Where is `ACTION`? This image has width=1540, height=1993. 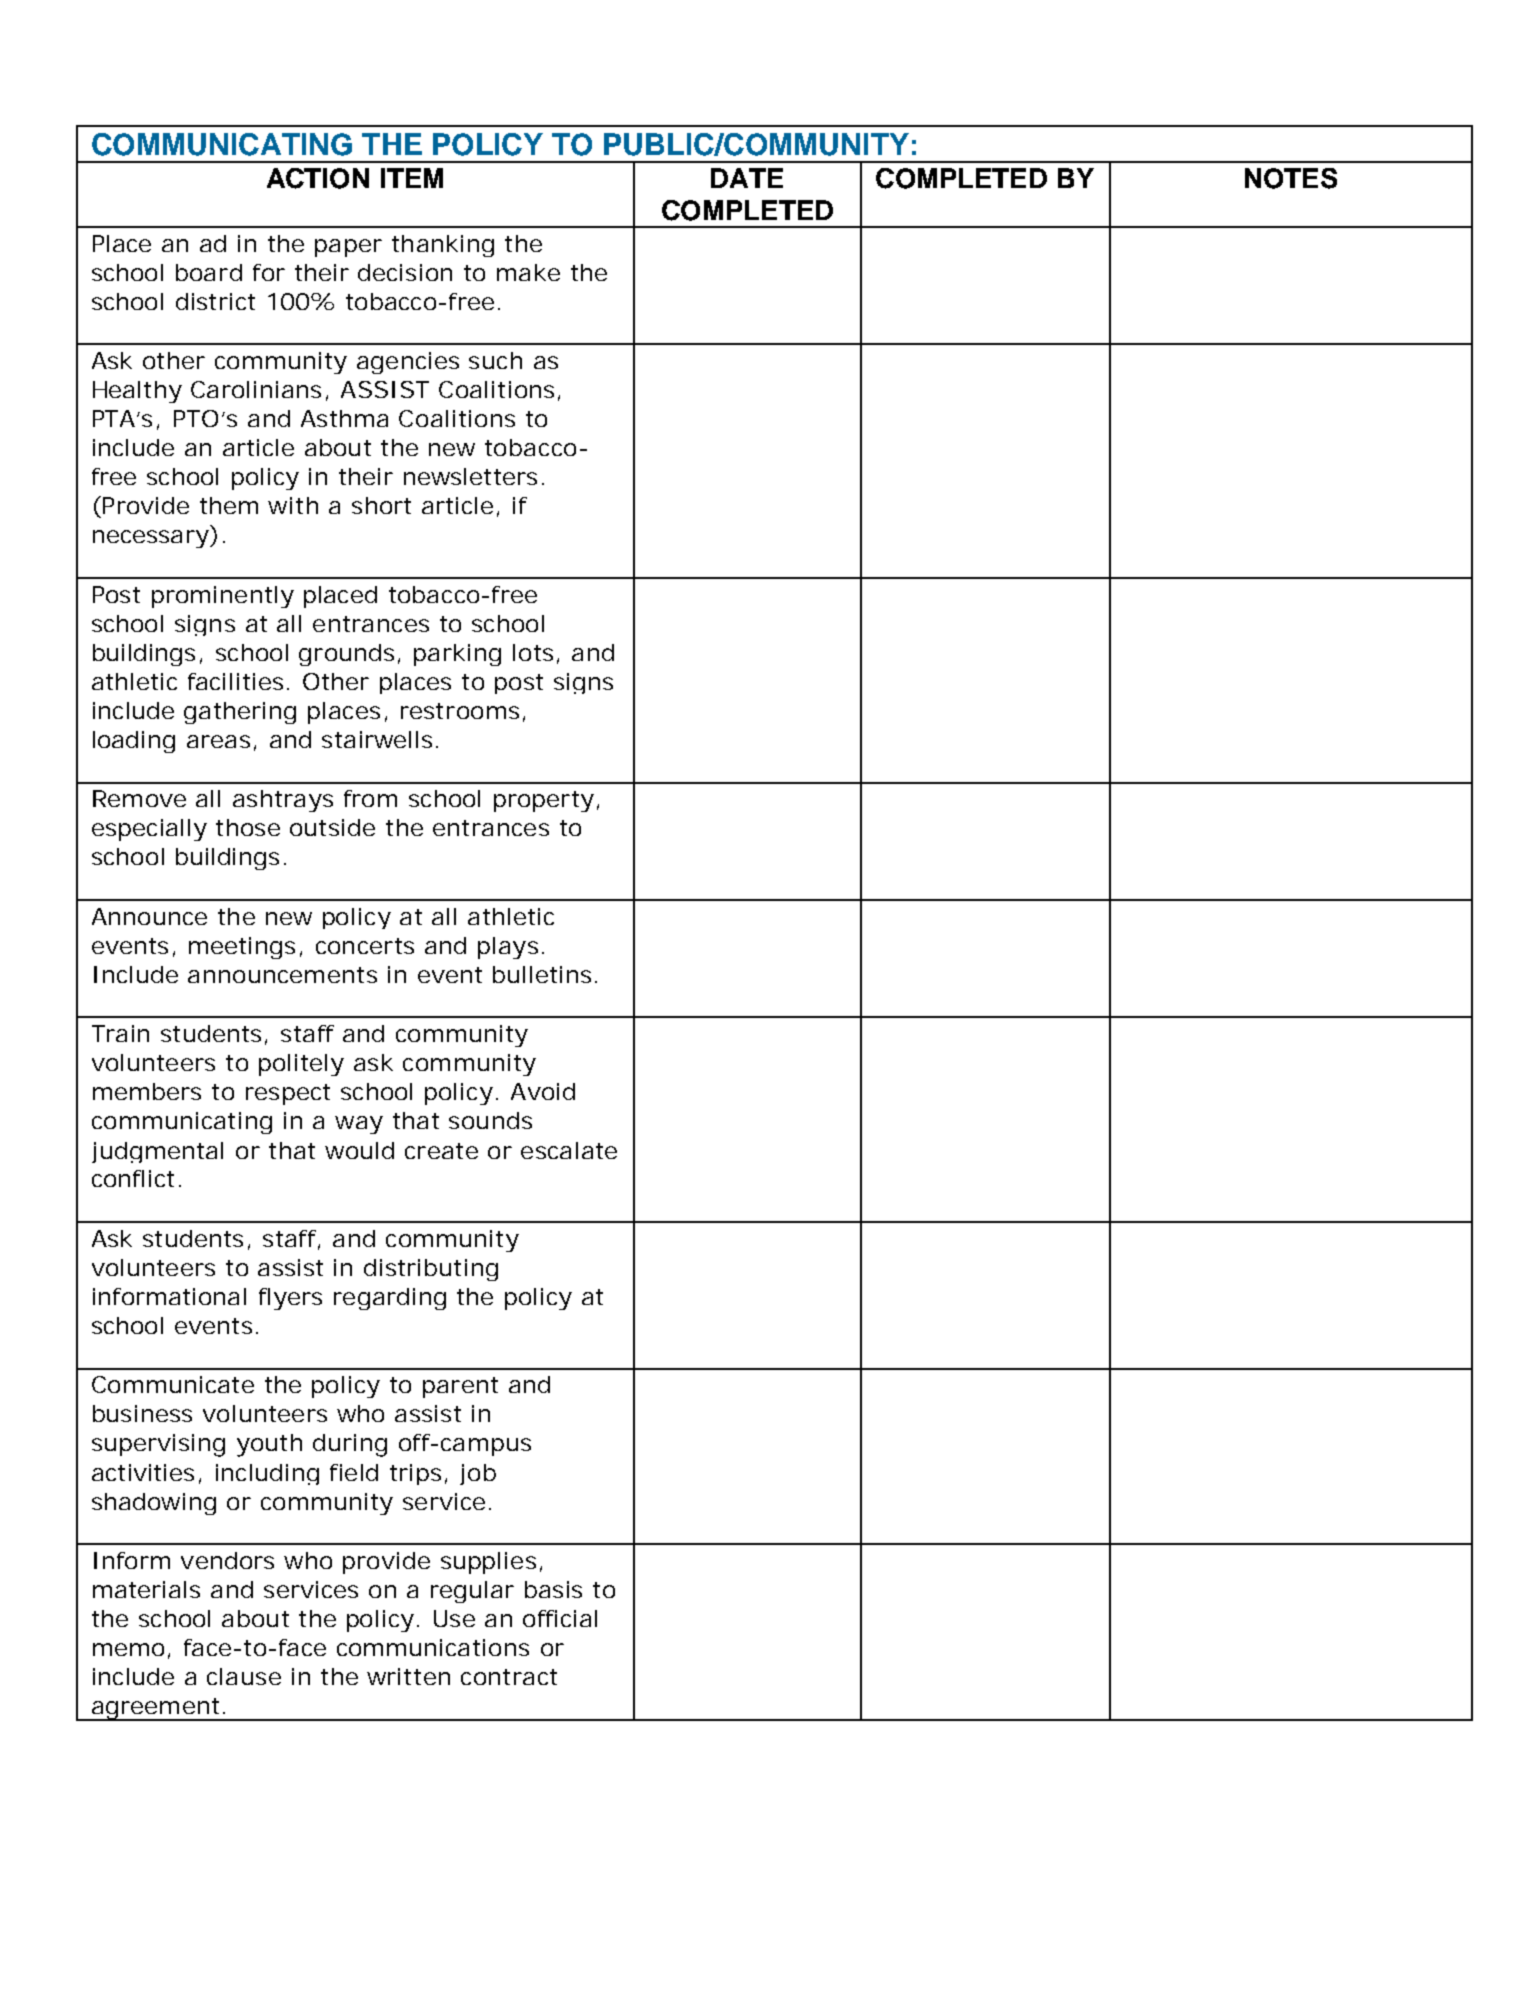
ACTION is located at coordinates (318, 178).
